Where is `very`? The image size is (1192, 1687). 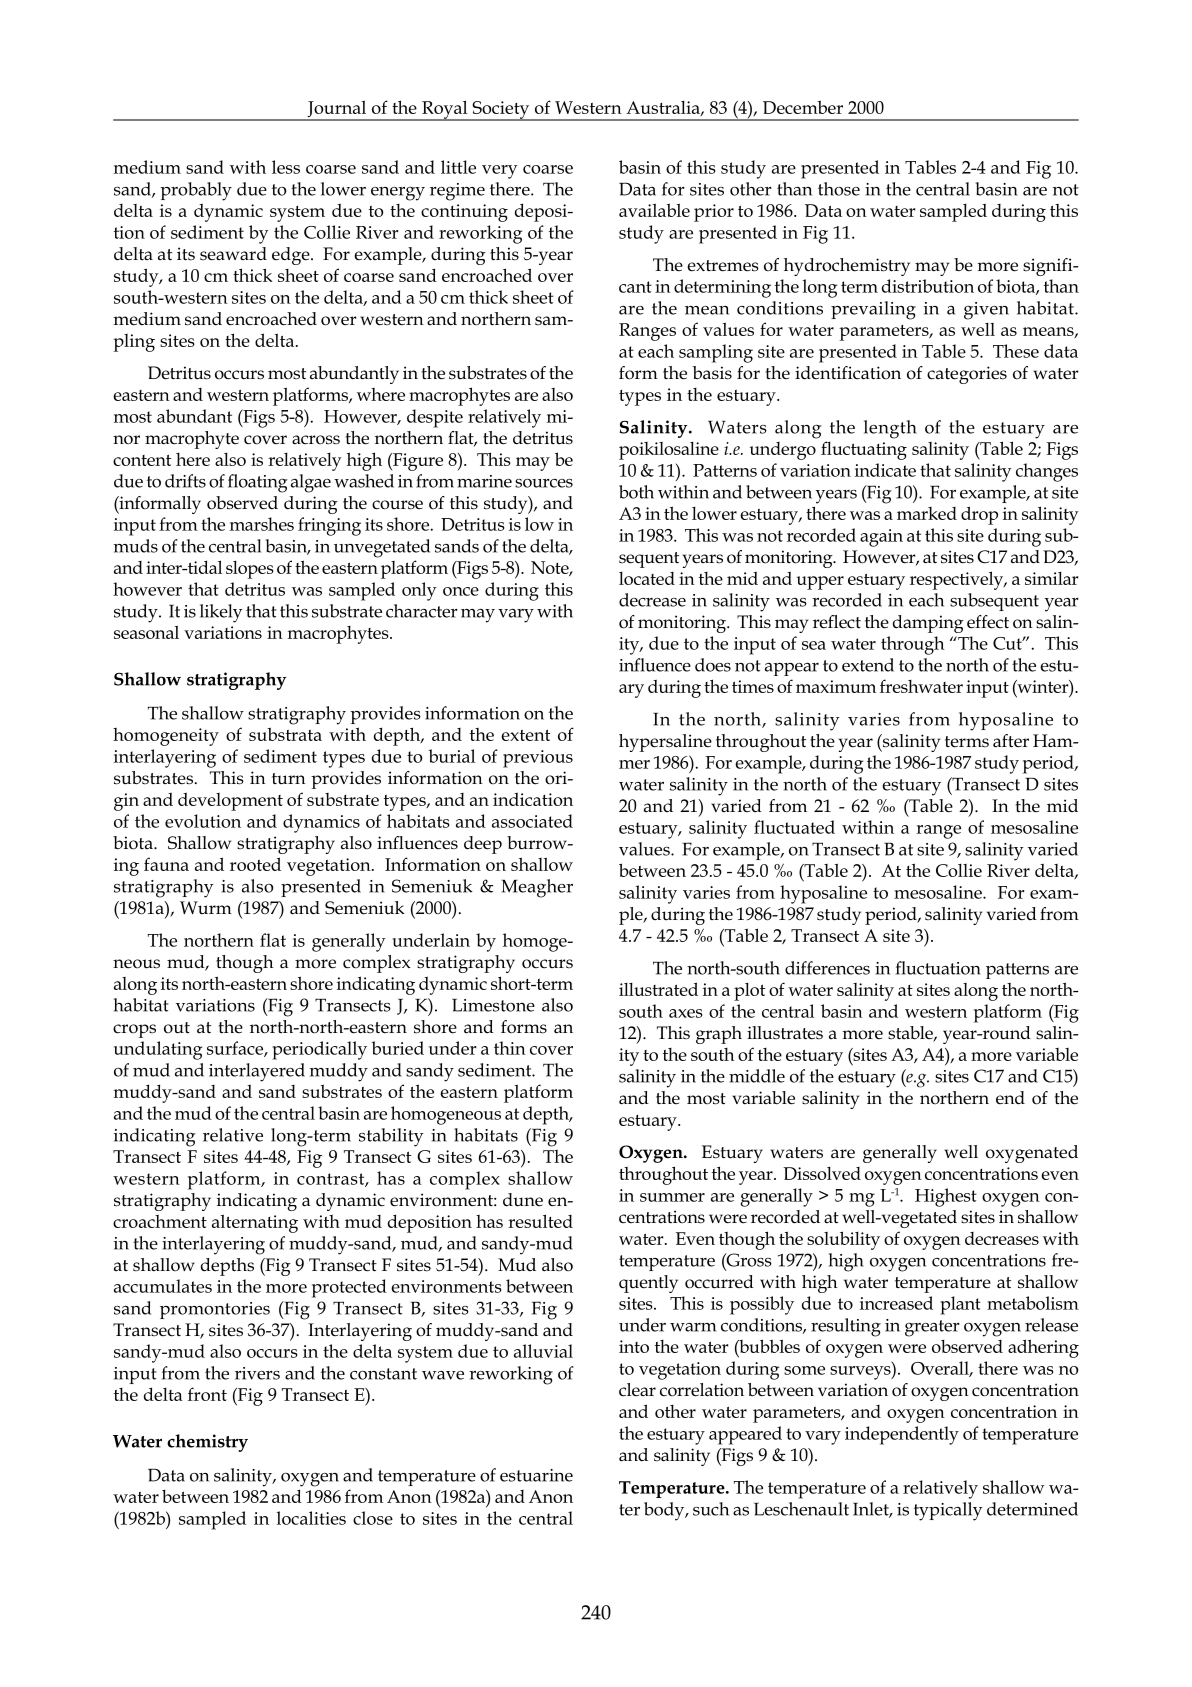
very is located at coordinates (500, 172).
